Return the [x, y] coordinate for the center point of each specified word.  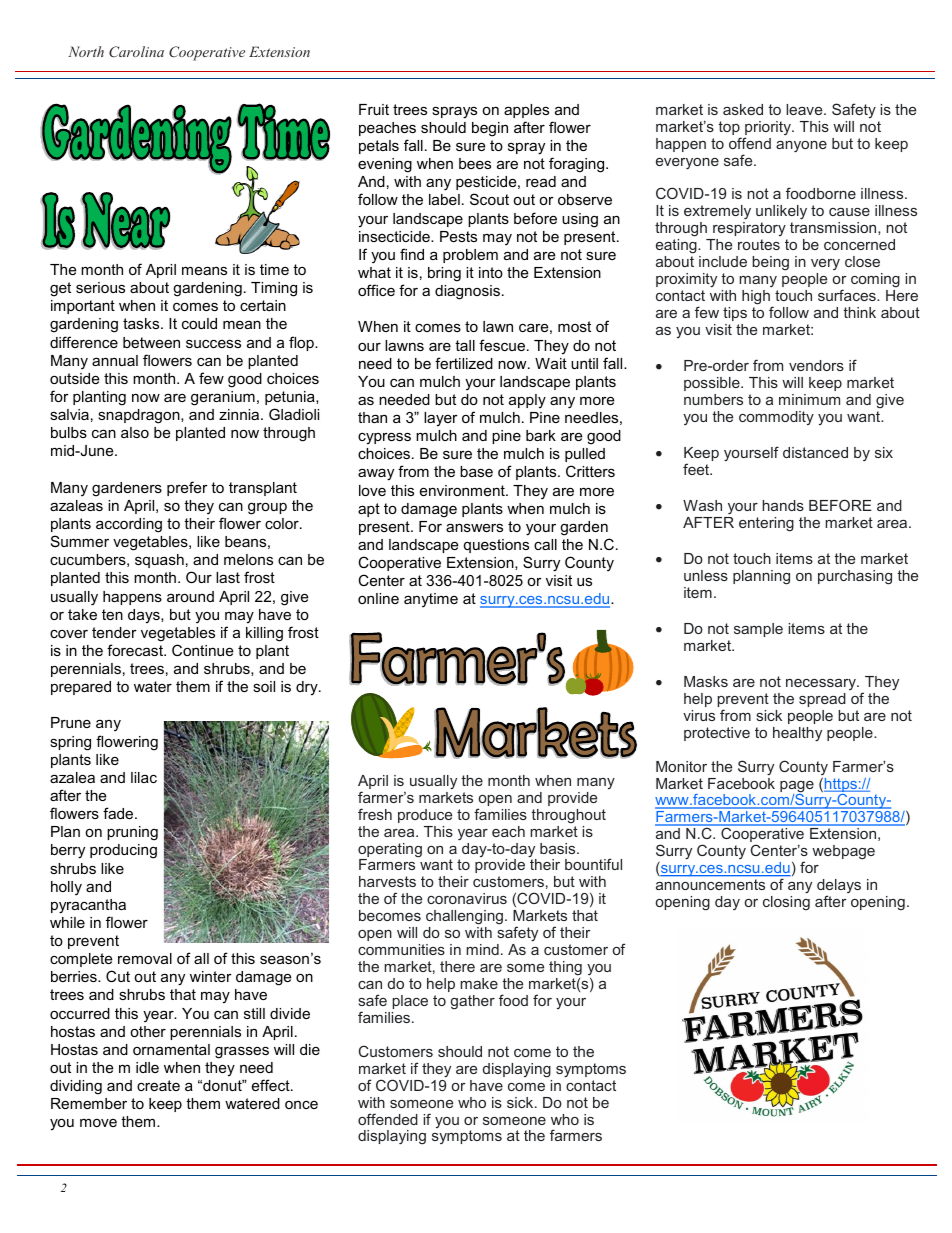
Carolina [136, 52]
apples [526, 111]
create [158, 1085]
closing [786, 903]
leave [805, 109]
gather [473, 1002]
